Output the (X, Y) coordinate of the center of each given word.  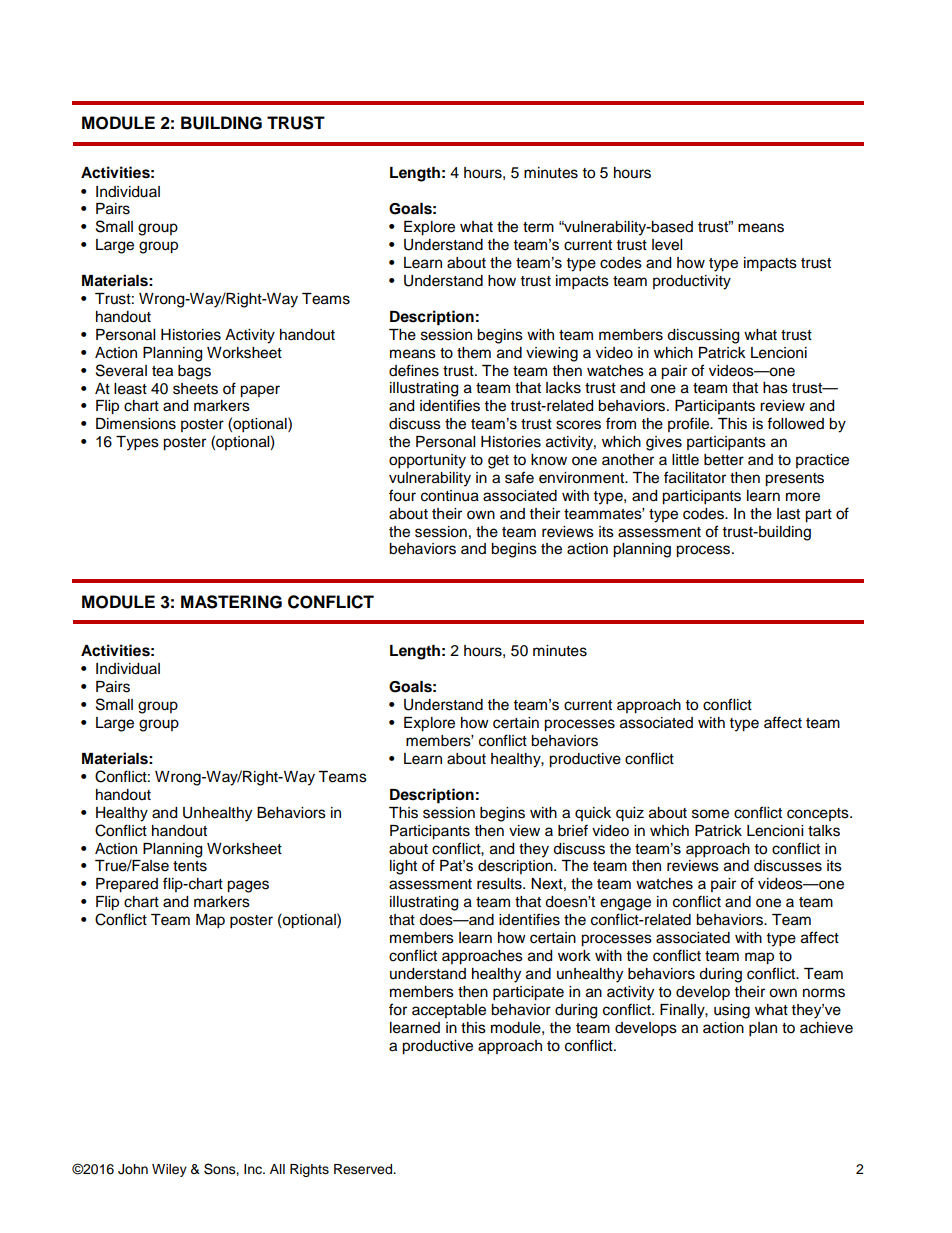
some (710, 814)
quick (593, 814)
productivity (692, 282)
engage (625, 904)
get (498, 462)
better (724, 460)
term (538, 227)
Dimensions (136, 424)
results (500, 884)
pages (248, 886)
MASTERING (231, 602)
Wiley (169, 1170)
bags (194, 372)
